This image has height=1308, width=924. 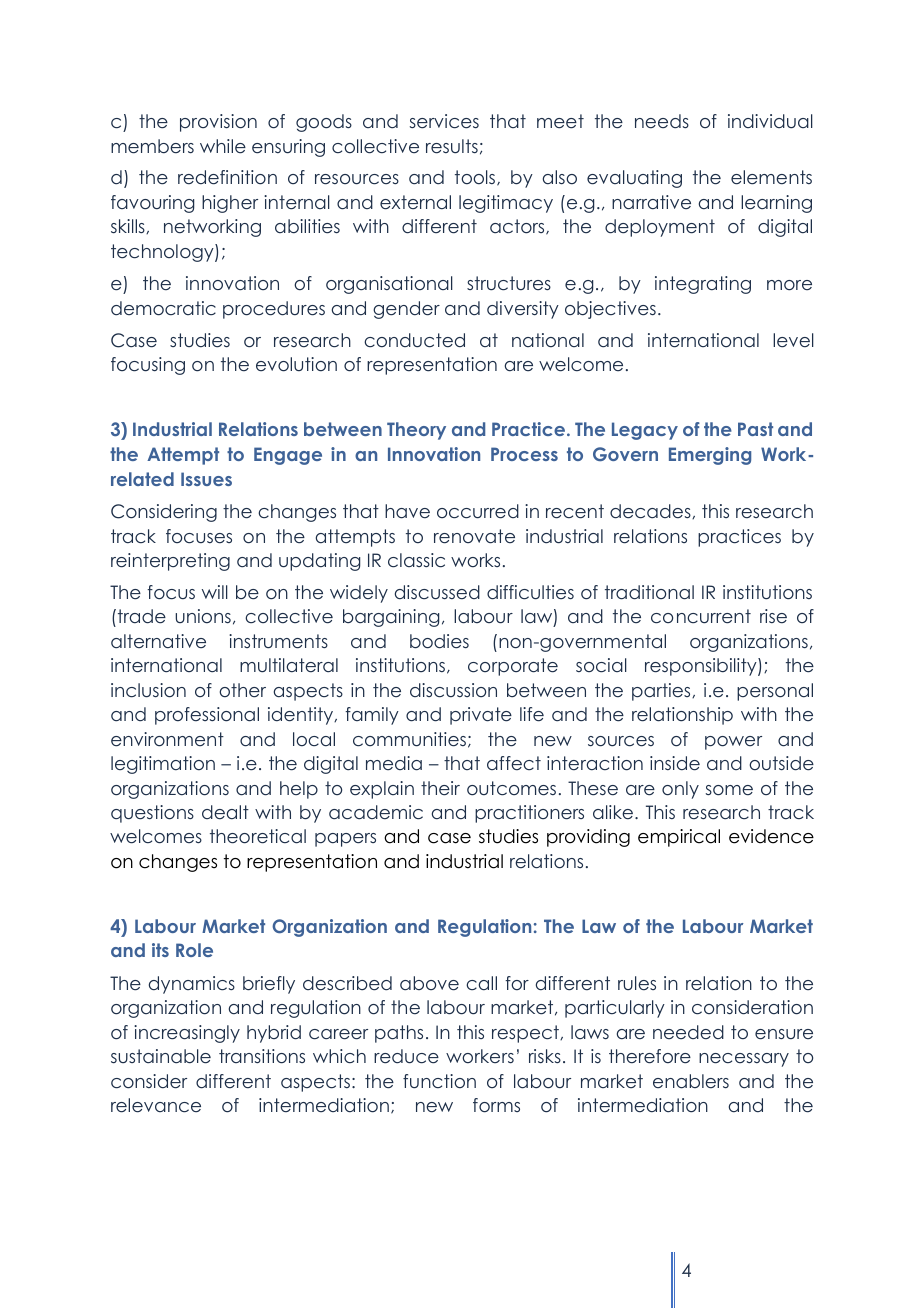 I want to click on occurred, so click(x=478, y=511).
